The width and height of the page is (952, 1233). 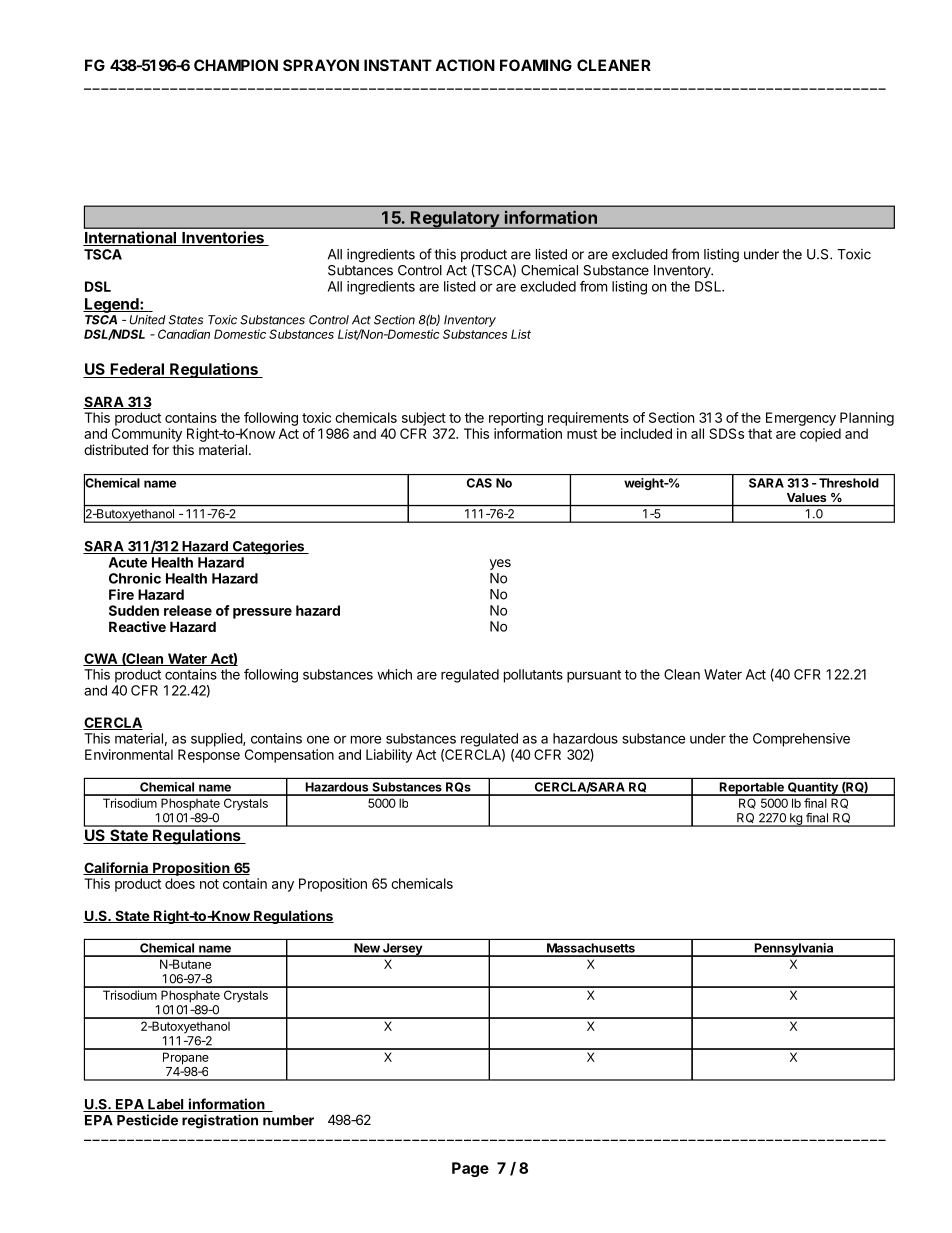 What do you see at coordinates (184, 334) in the page?
I see `Canadian` at bounding box center [184, 334].
